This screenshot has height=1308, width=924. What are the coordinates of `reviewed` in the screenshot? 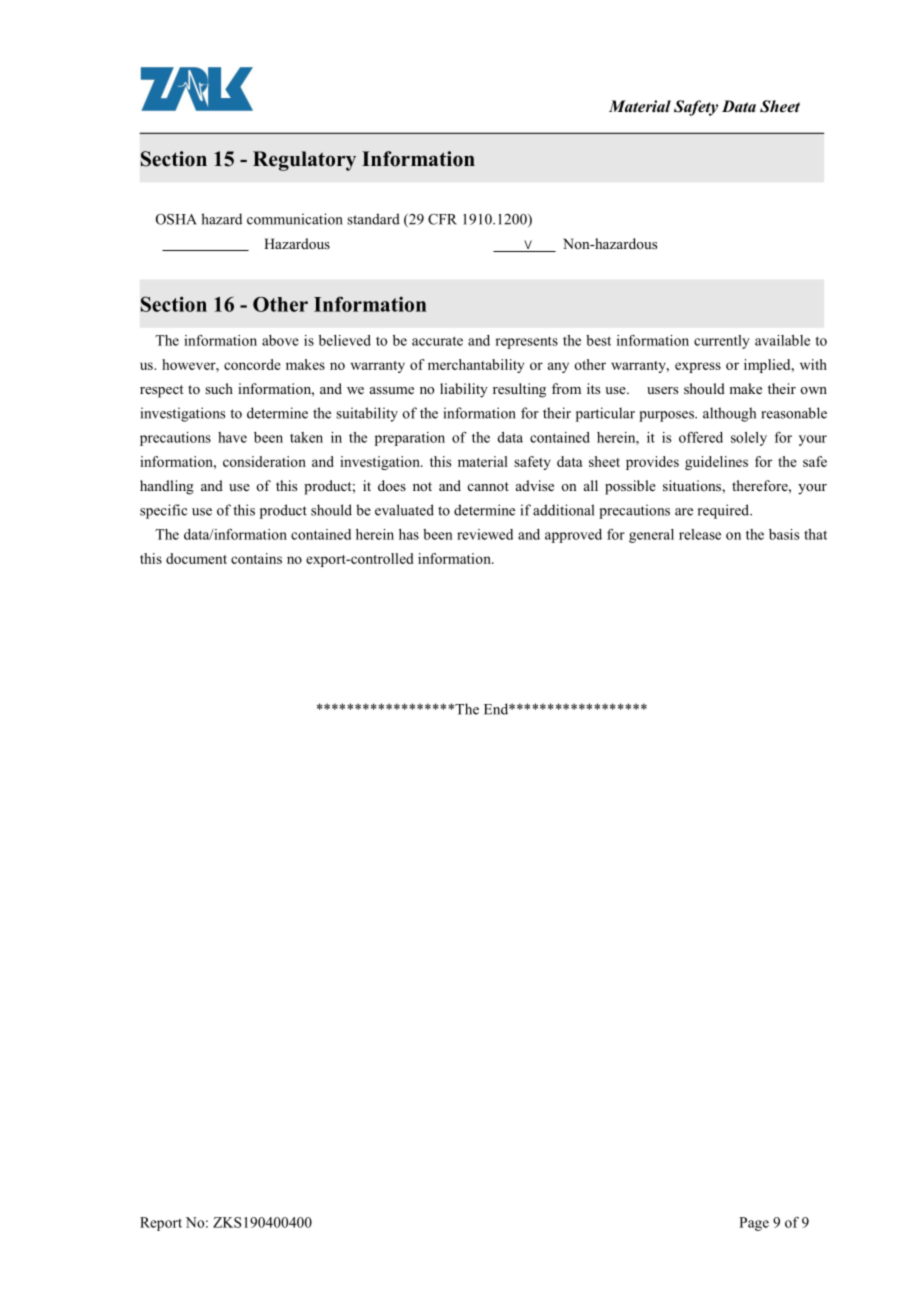 It's located at (485, 534).
